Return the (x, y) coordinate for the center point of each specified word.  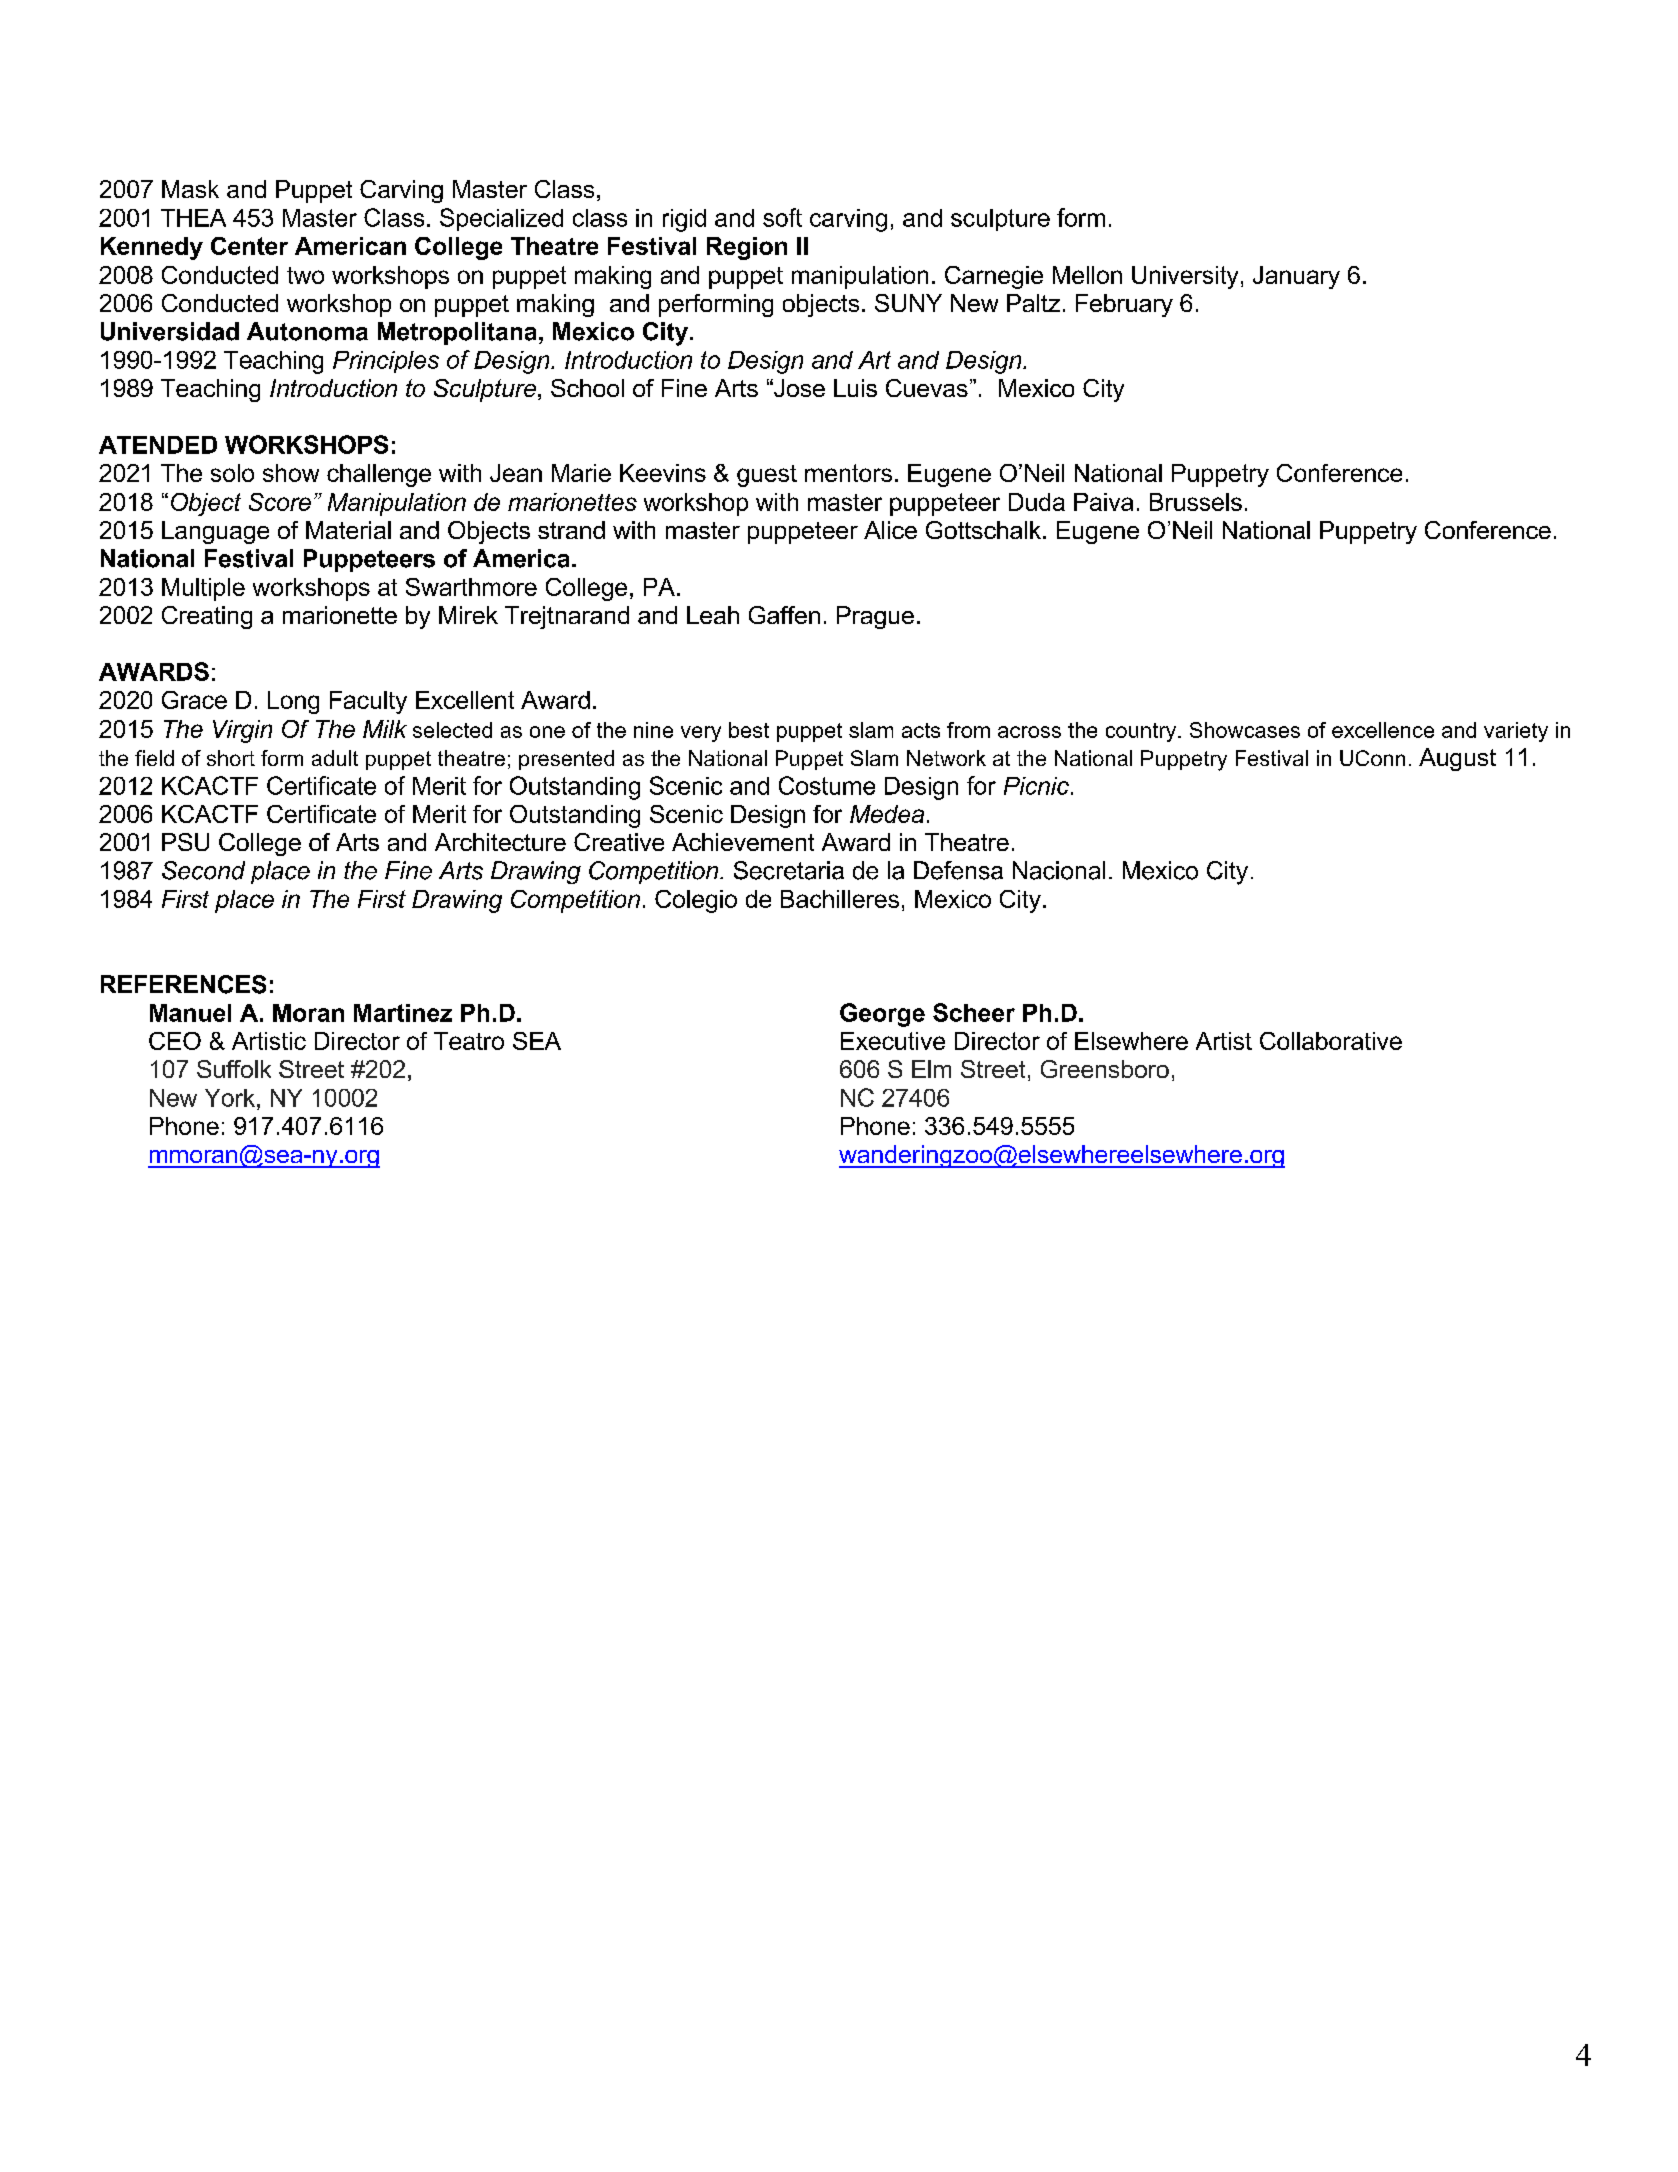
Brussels (1196, 502)
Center (249, 246)
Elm (931, 1069)
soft (782, 217)
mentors (848, 473)
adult (335, 758)
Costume (827, 785)
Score (280, 502)
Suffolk (234, 1069)
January (1296, 277)
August (1457, 759)
